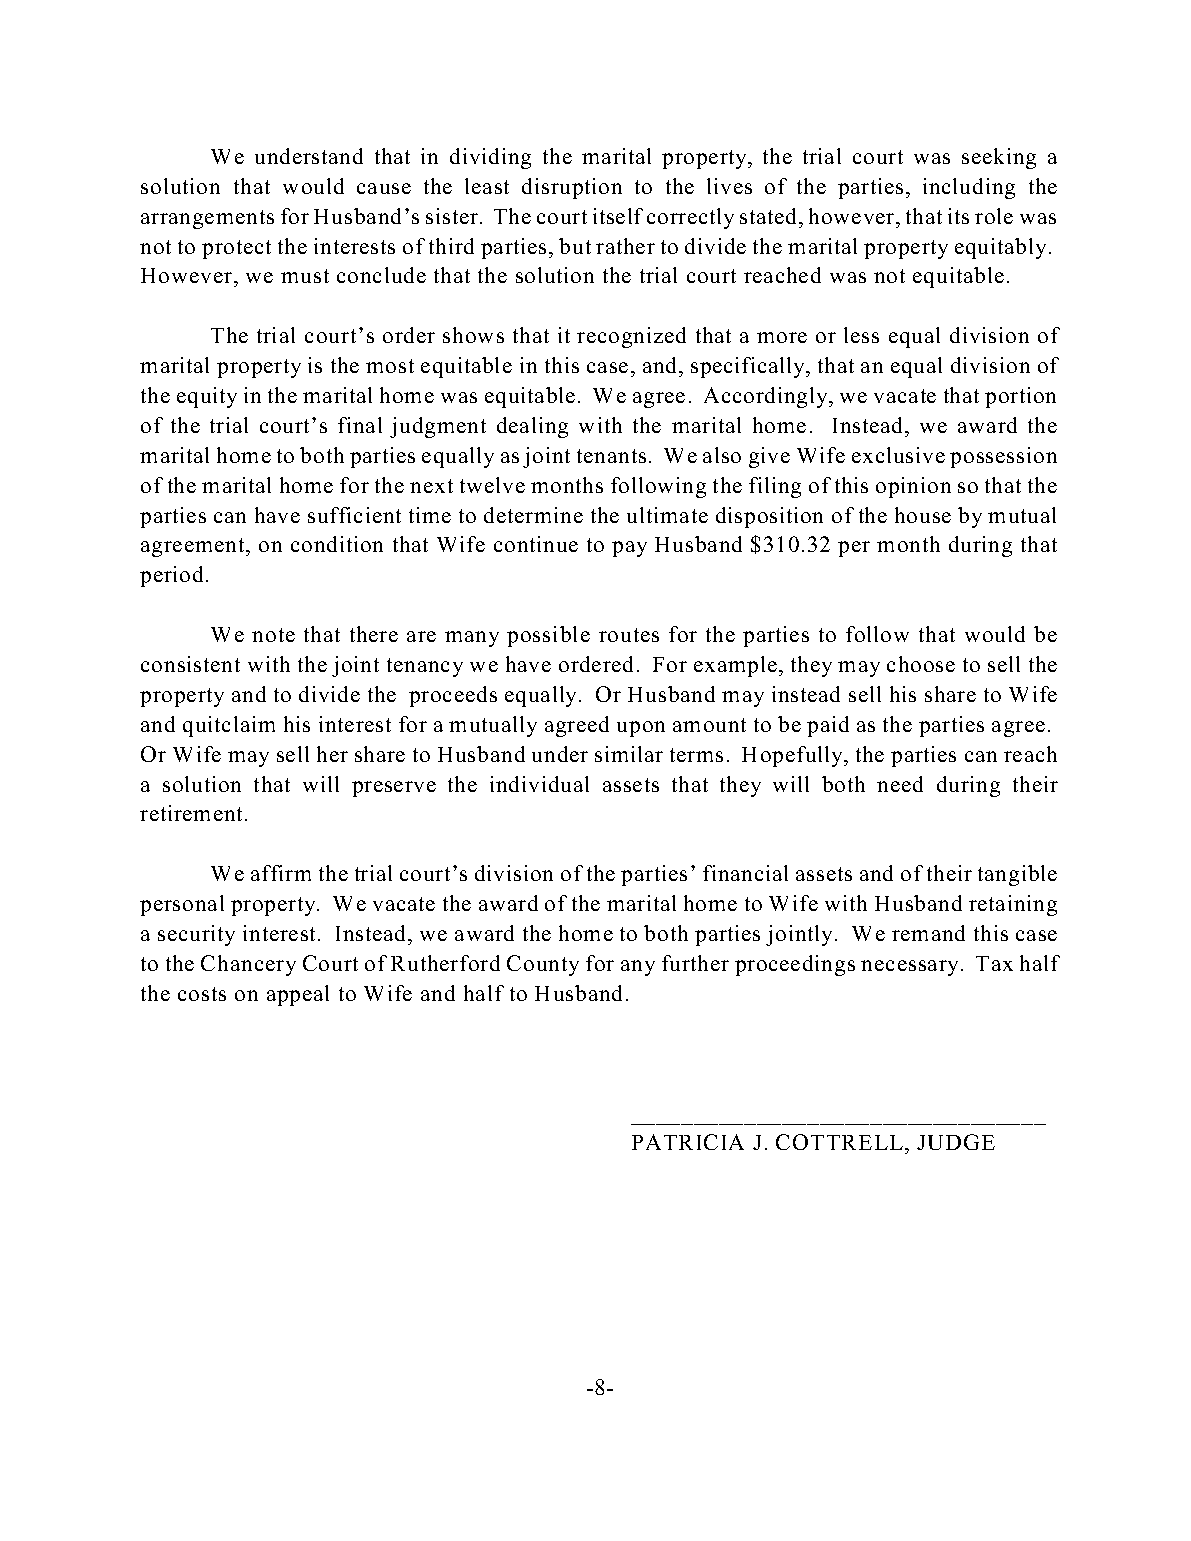 This page has width=1191, height=1541. What do you see at coordinates (532, 427) in the page?
I see `dealing` at bounding box center [532, 427].
